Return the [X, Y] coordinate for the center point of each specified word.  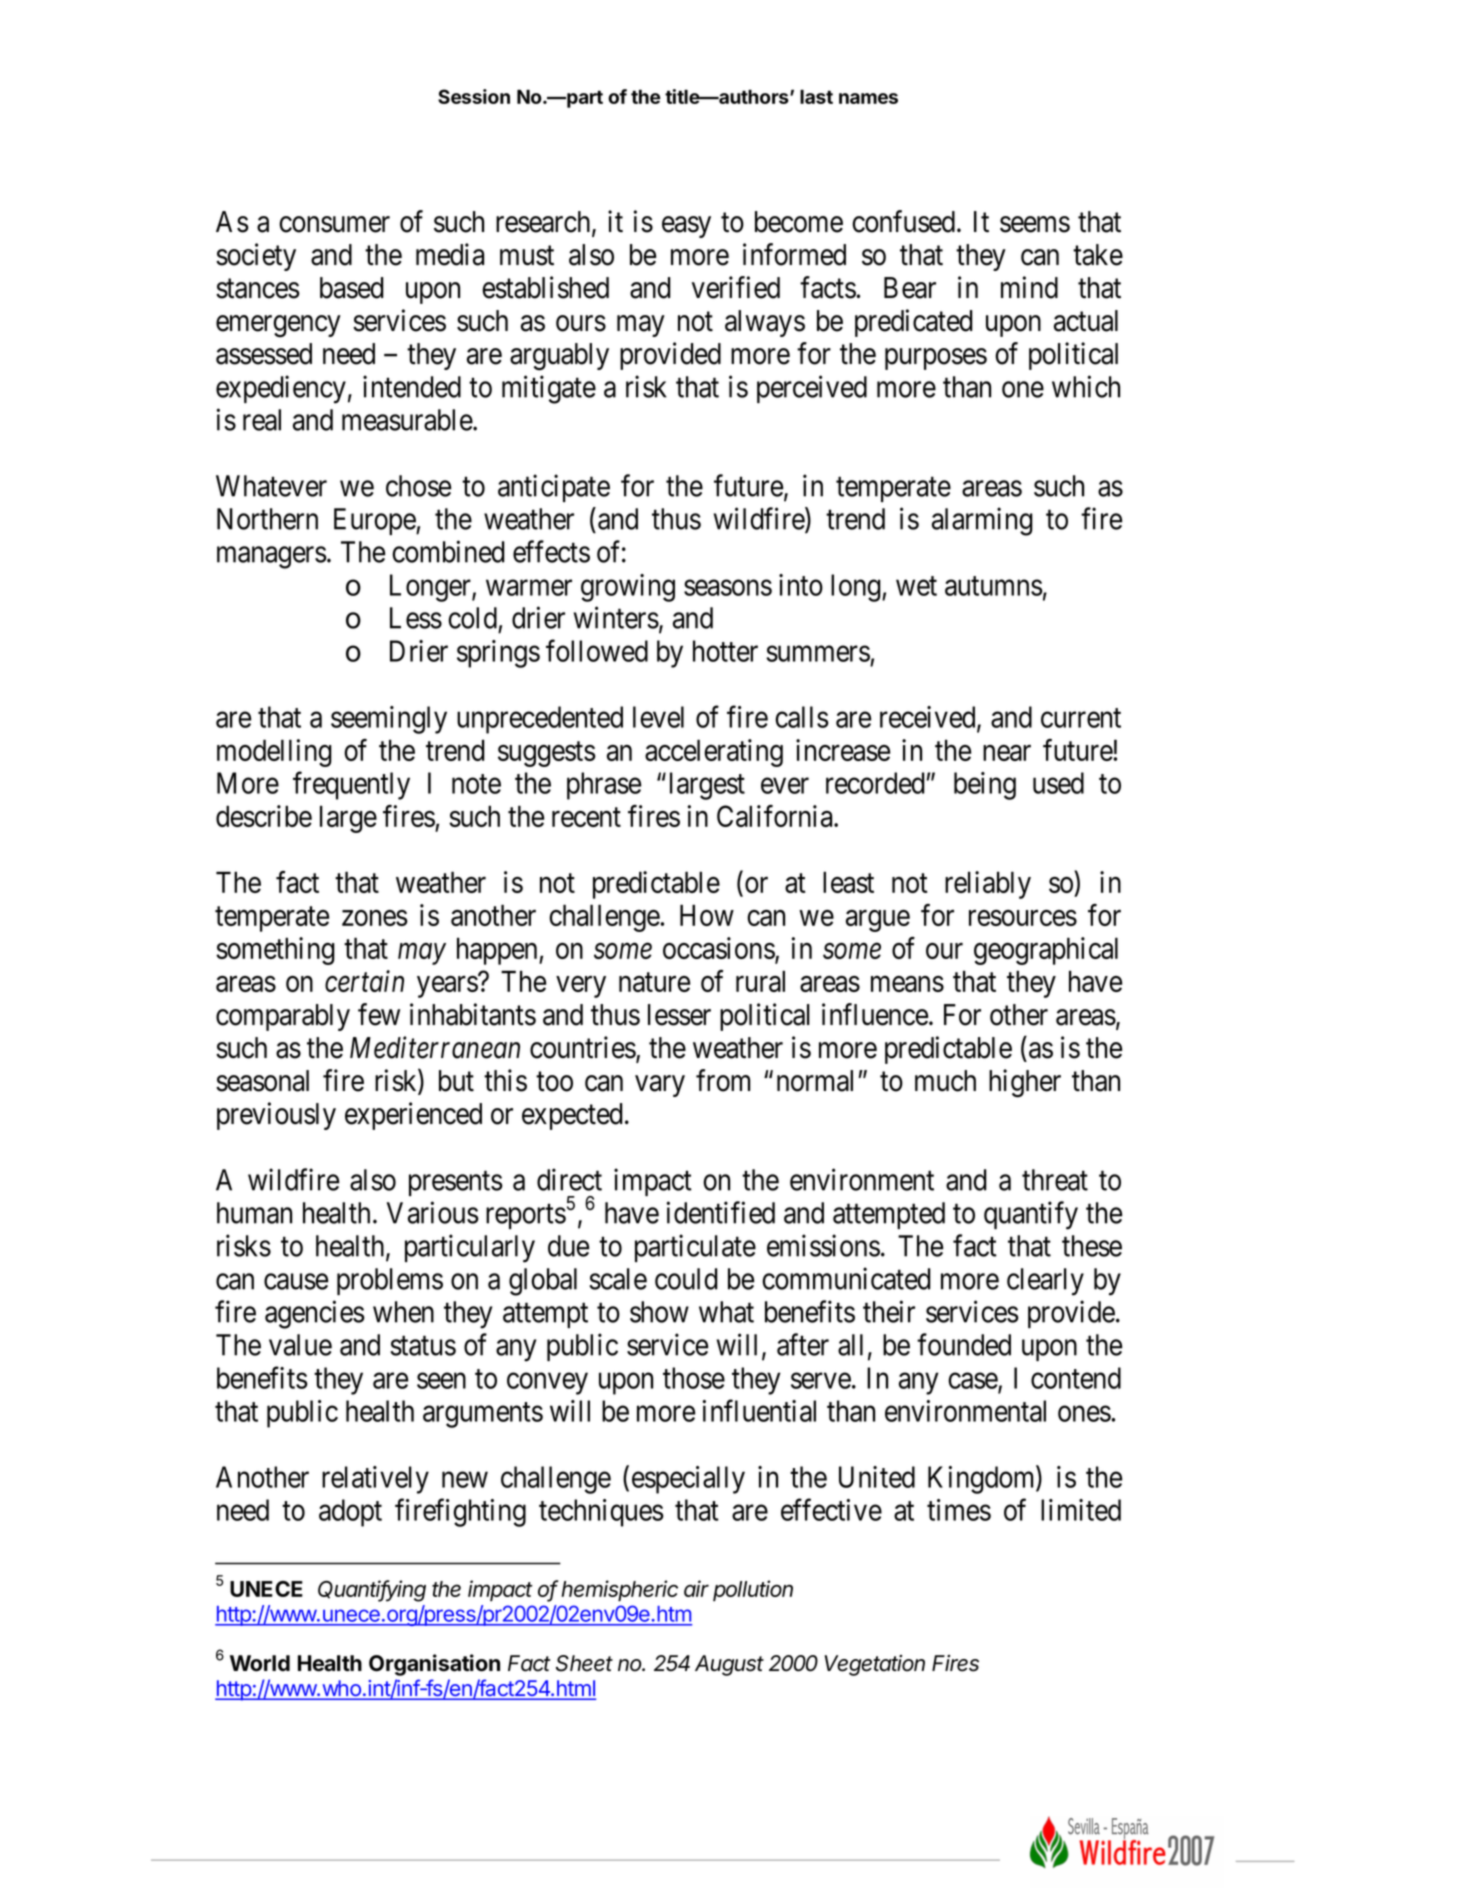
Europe [375, 521]
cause [296, 1282]
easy [686, 227]
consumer [334, 224]
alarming [982, 521]
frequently [351, 786]
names [868, 98]
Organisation [434, 1665]
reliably [988, 885]
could [686, 1279]
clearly [1045, 1282]
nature [654, 982]
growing [628, 588]
